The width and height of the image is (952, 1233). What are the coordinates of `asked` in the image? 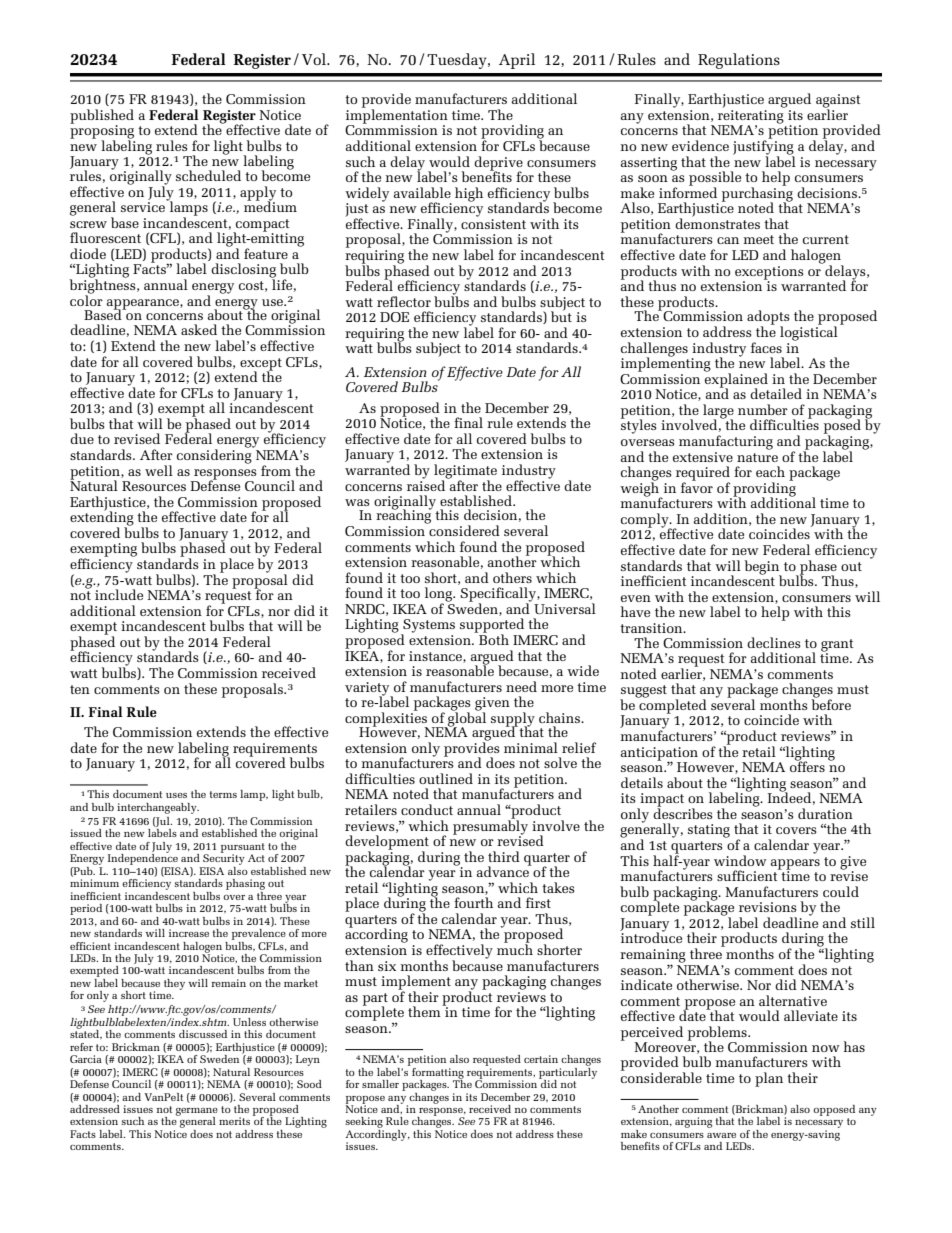 It's located at (199, 329).
